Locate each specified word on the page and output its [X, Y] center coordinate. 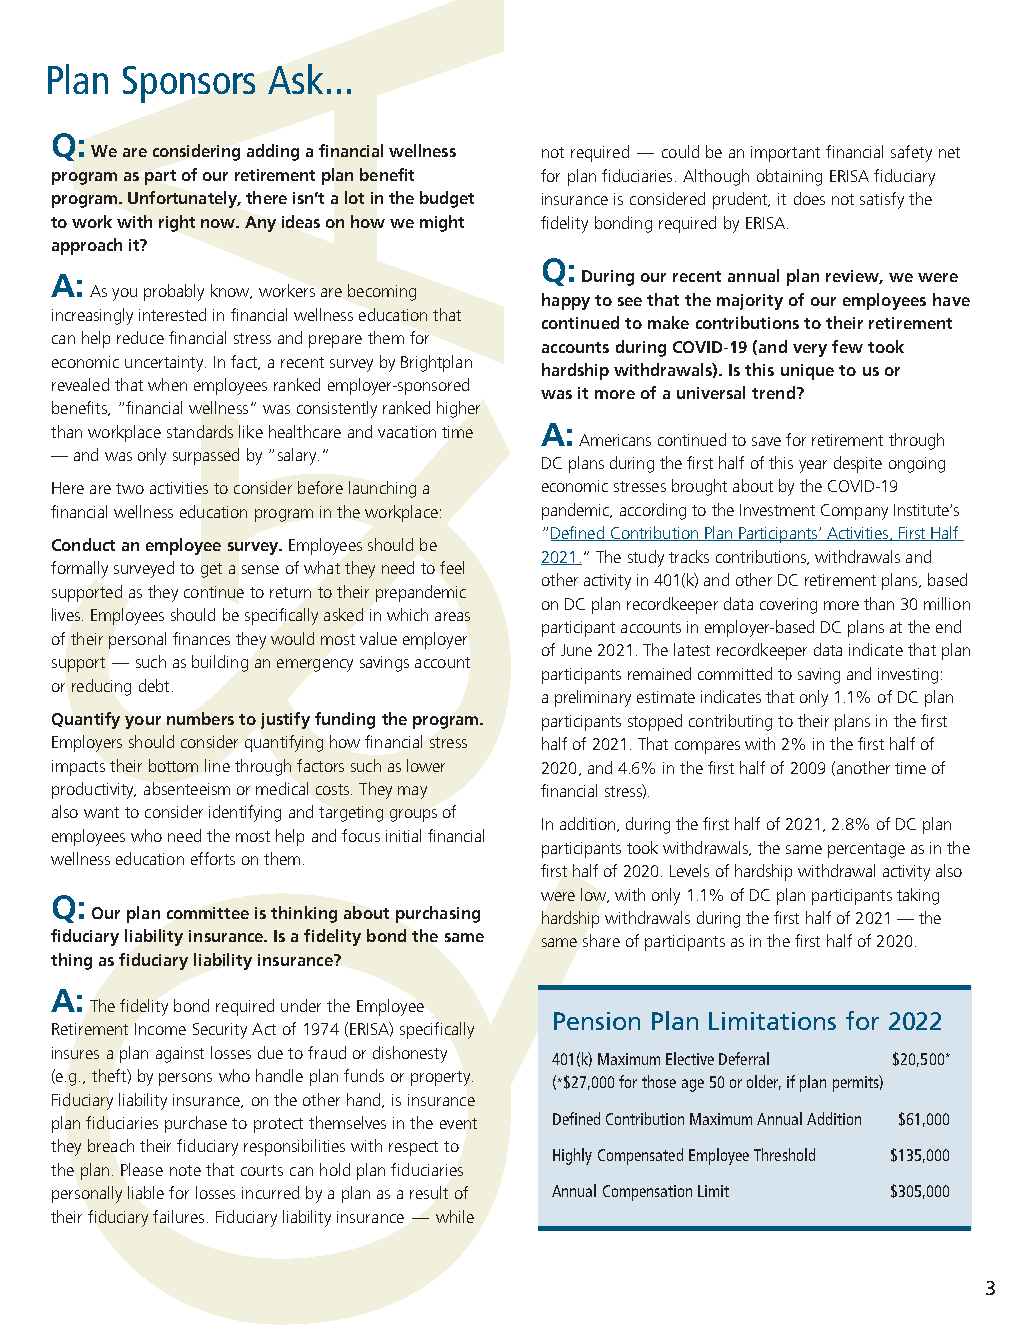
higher [458, 409]
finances [201, 638]
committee [208, 913]
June [576, 650]
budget [447, 199]
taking [918, 896]
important [785, 154]
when [167, 384]
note [185, 1170]
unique [807, 372]
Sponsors [189, 84]
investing [908, 676]
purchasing [438, 914]
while [455, 1216]
